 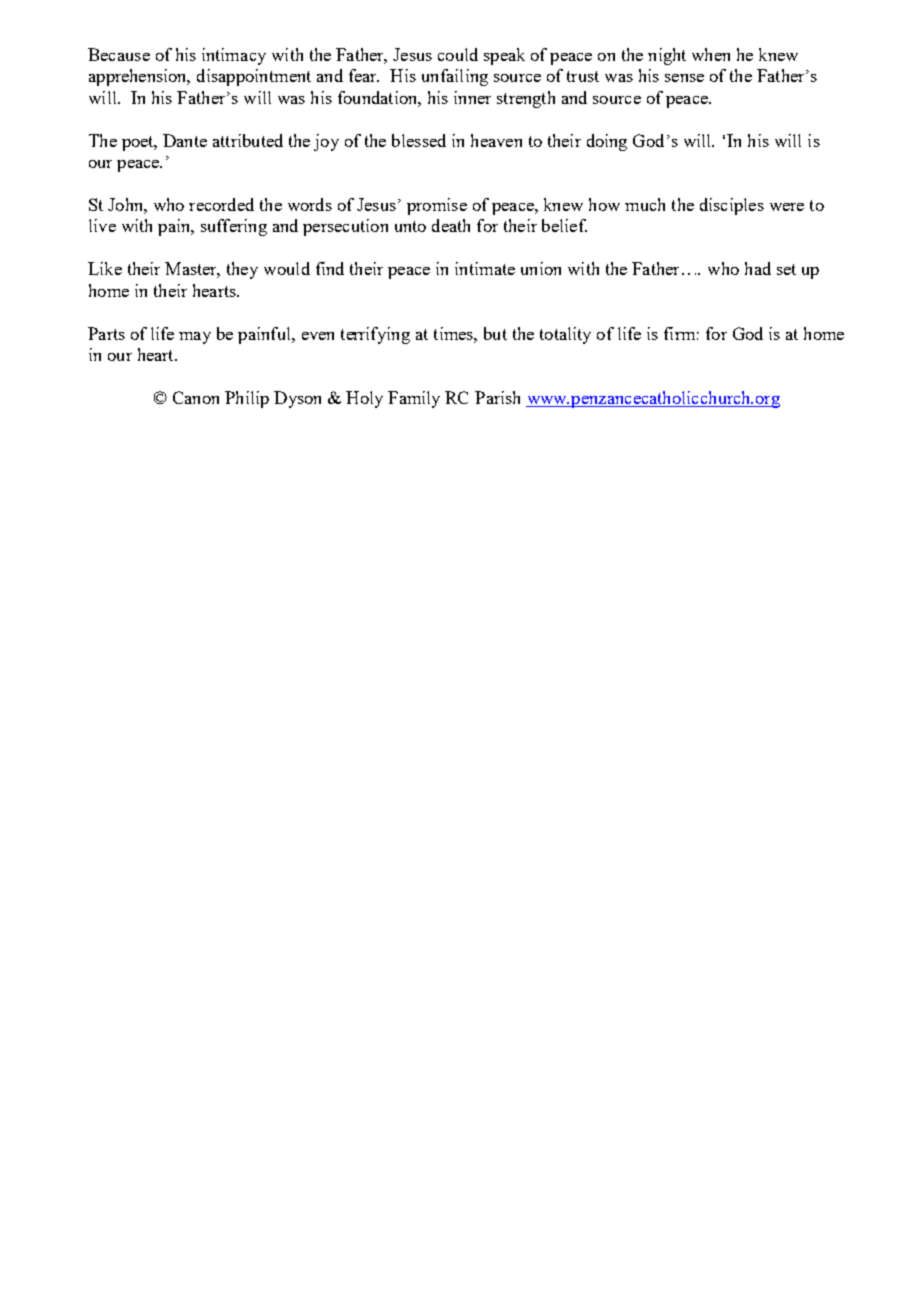 What do you see at coordinates (758, 268) in the page?
I see `had` at bounding box center [758, 268].
